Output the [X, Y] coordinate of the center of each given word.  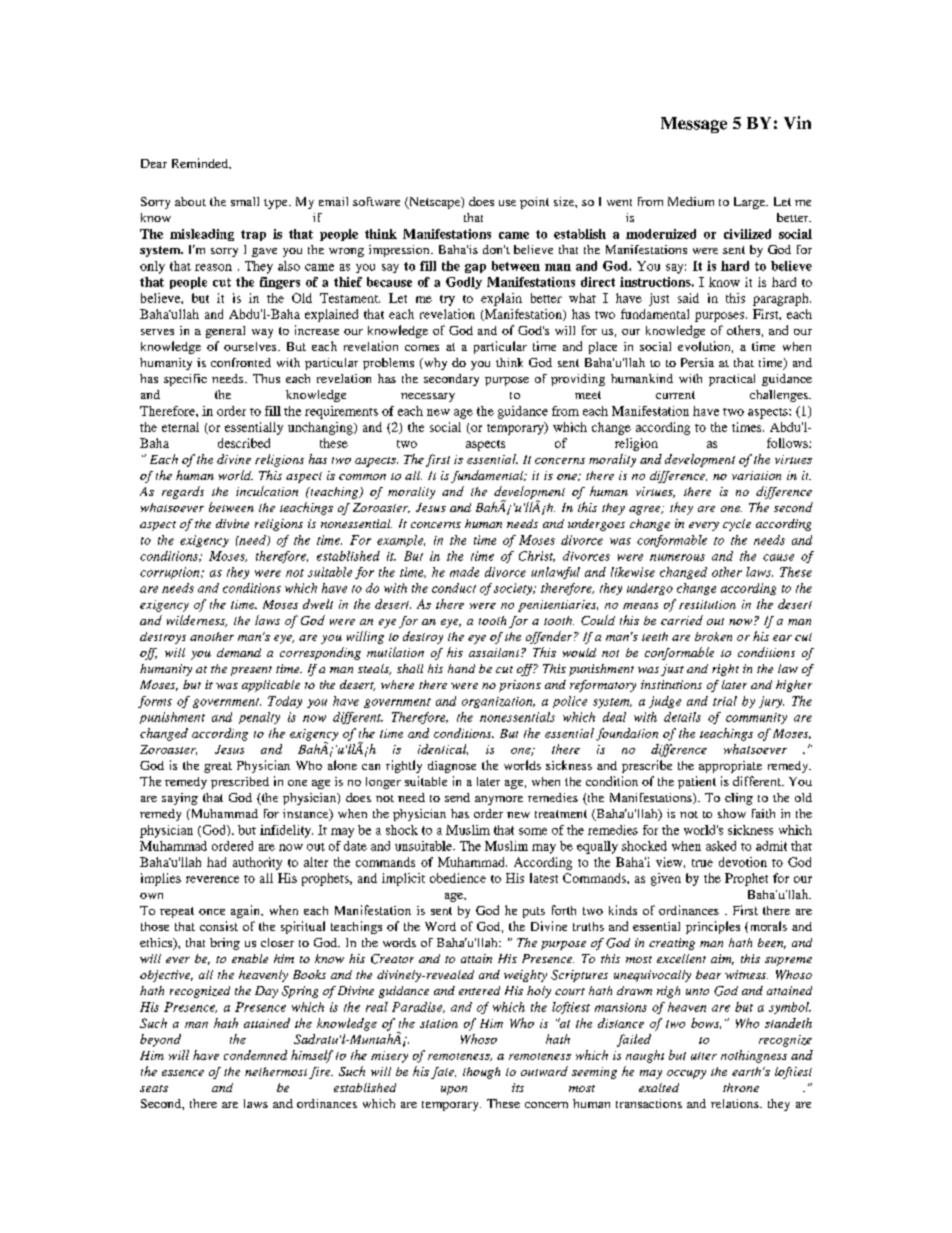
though [481, 1073]
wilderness [197, 621]
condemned [255, 1055]
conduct [454, 588]
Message [694, 125]
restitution [707, 604]
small [245, 201]
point [534, 203]
